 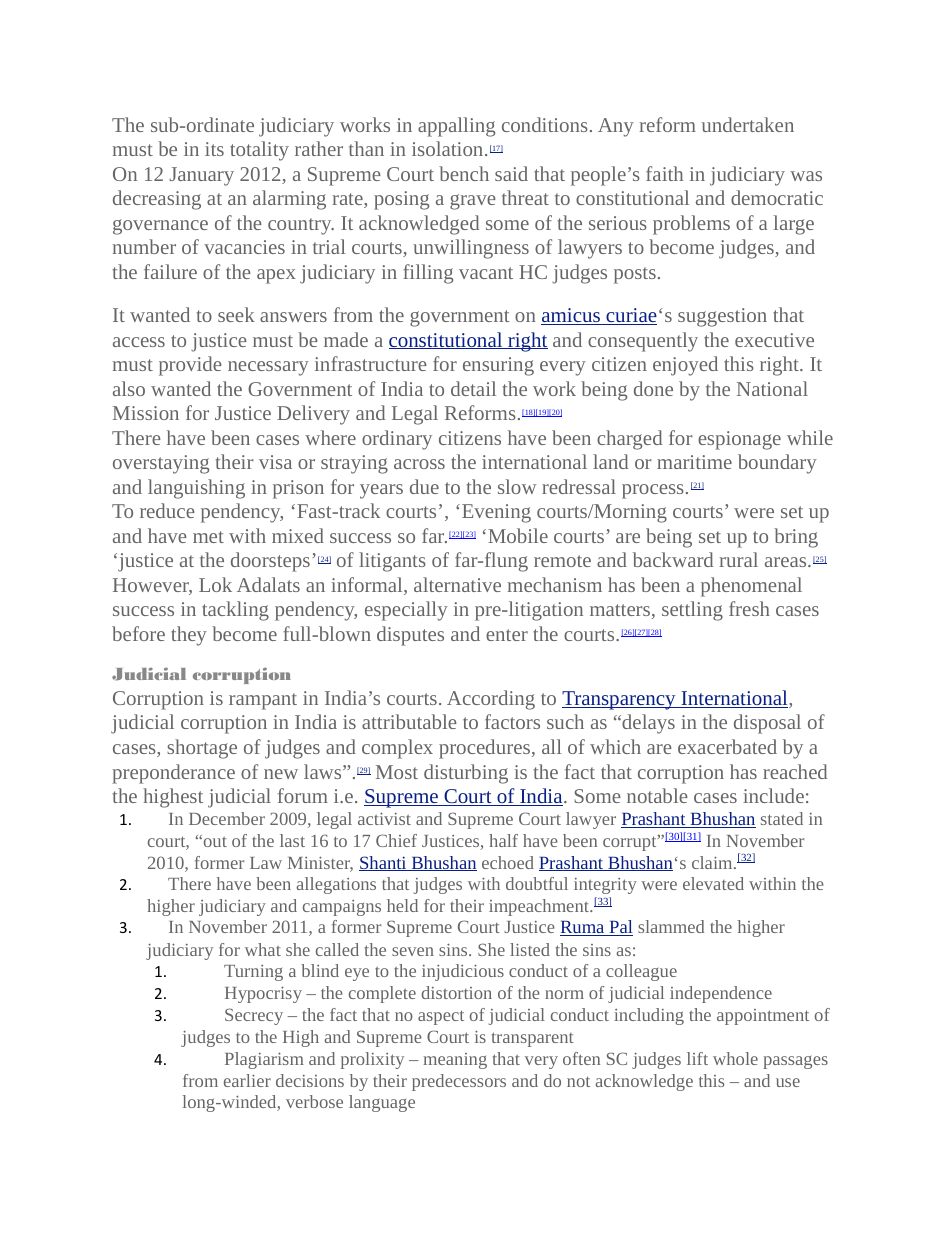 What do you see at coordinates (214, 149) in the image?
I see `its` at bounding box center [214, 149].
